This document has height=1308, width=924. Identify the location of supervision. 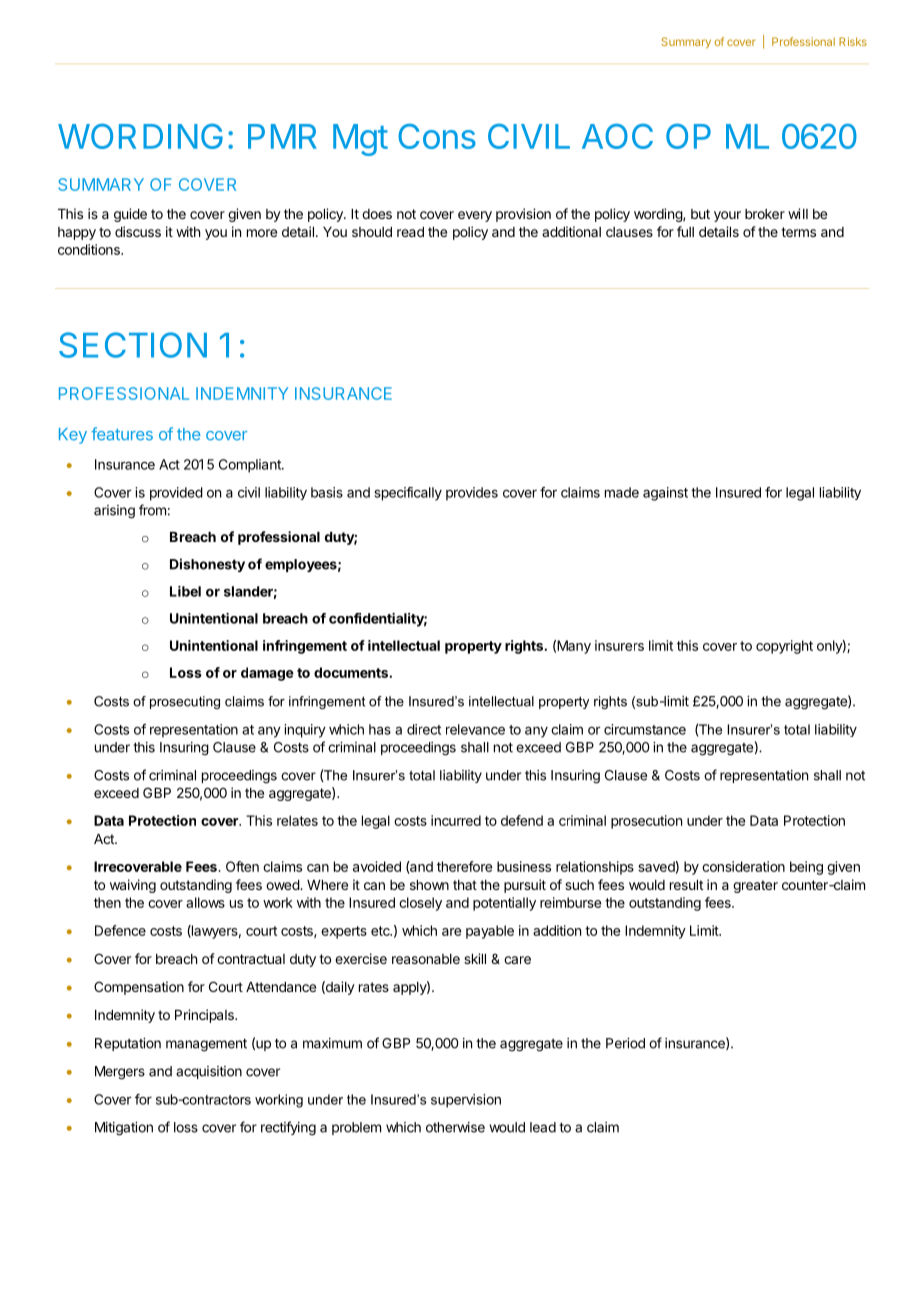
(466, 1101).
